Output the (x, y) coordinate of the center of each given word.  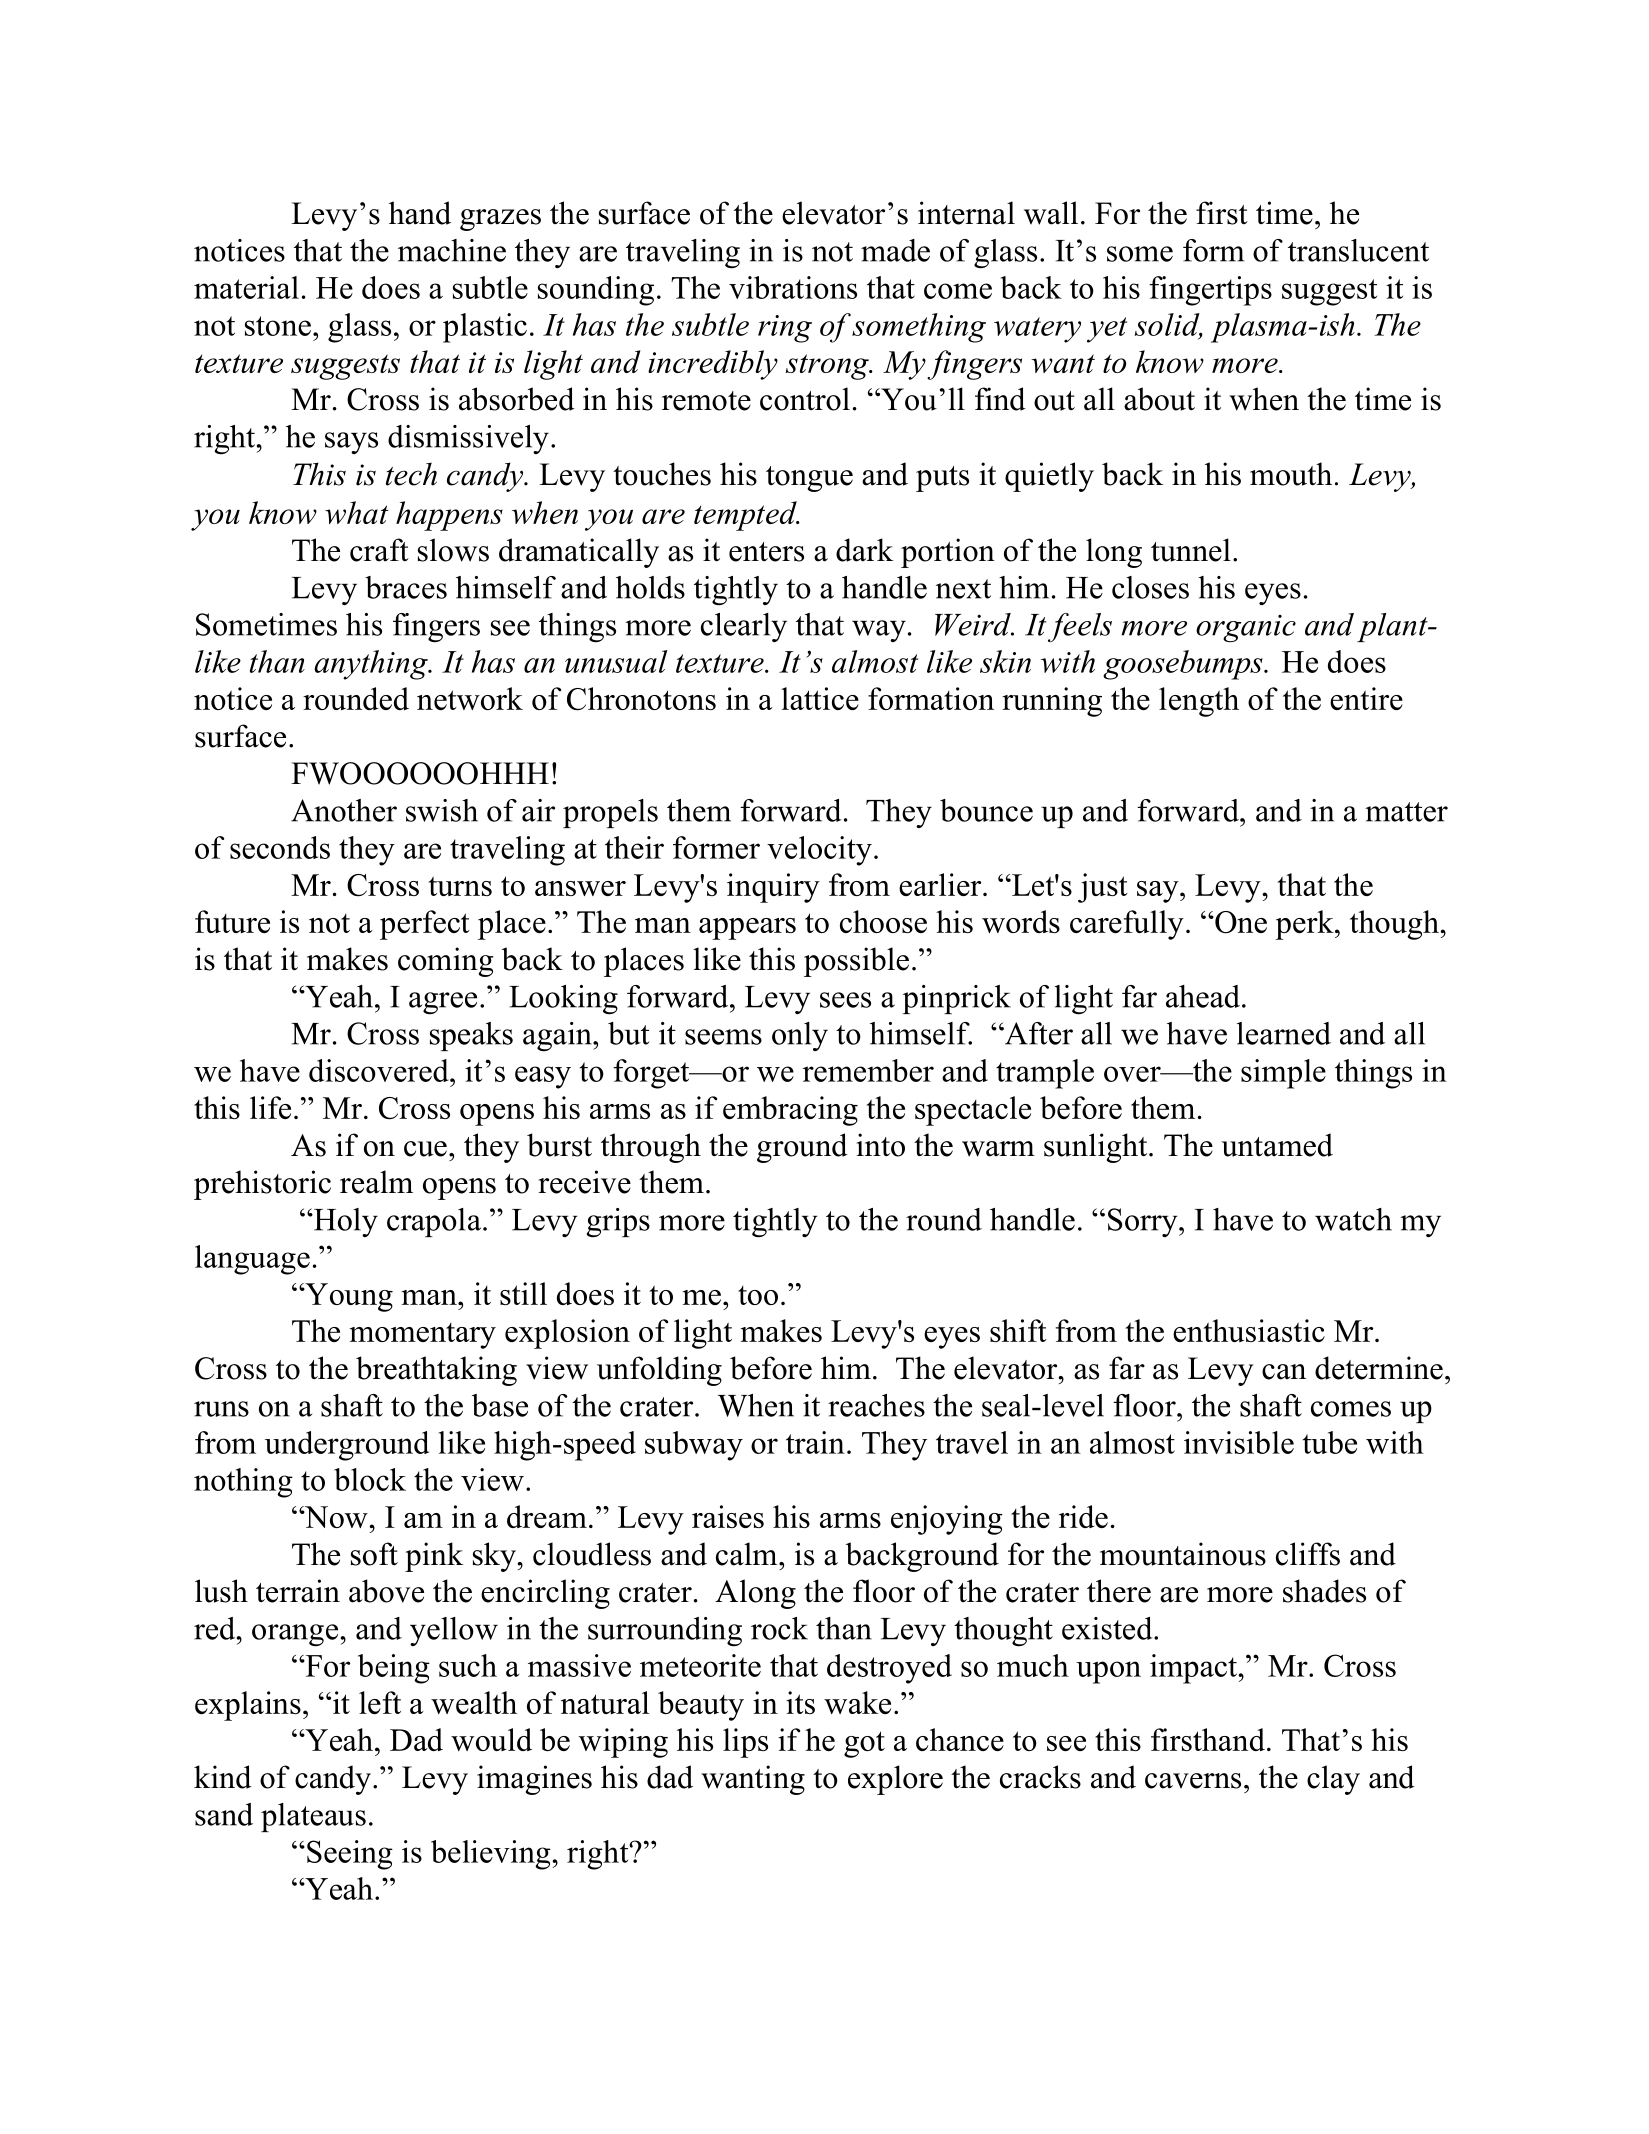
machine (452, 250)
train (815, 1442)
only (800, 1036)
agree (443, 1003)
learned (1284, 1033)
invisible (1239, 1442)
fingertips (1210, 291)
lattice (820, 698)
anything (372, 665)
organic (1246, 629)
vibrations (793, 287)
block (370, 1479)
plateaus (313, 1817)
